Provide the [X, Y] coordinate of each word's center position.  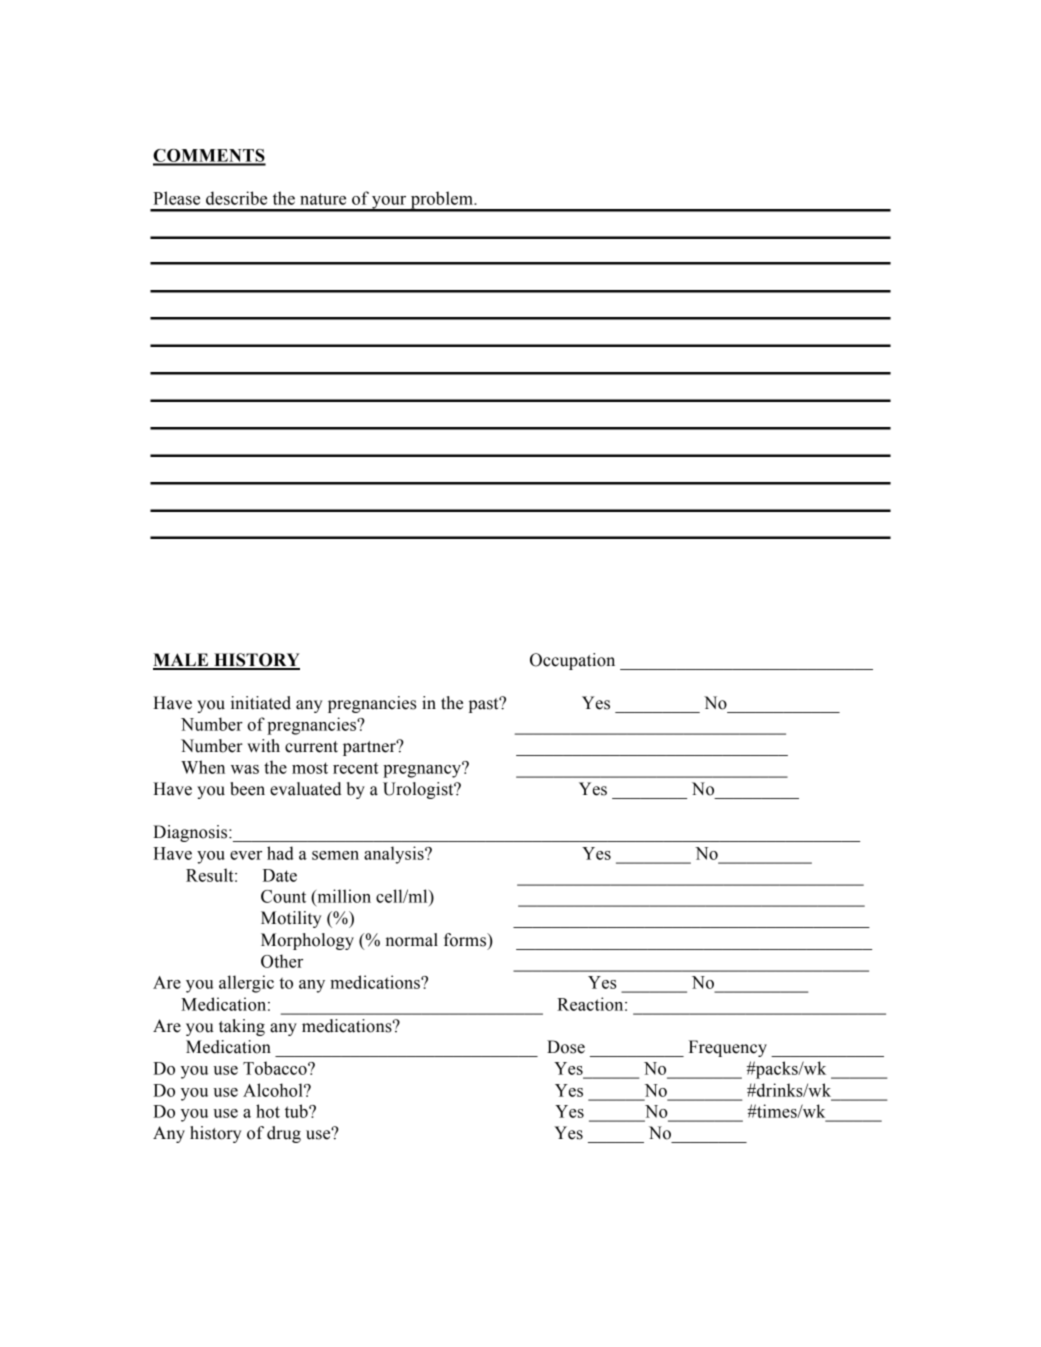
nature [323, 199]
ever [246, 855]
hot [268, 1111]
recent [356, 768]
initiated [261, 703]
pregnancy [423, 770]
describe [236, 198]
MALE [182, 661]
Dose [566, 1047]
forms [466, 940]
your [389, 203]
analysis [395, 855]
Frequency [728, 1048]
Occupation [572, 661]
